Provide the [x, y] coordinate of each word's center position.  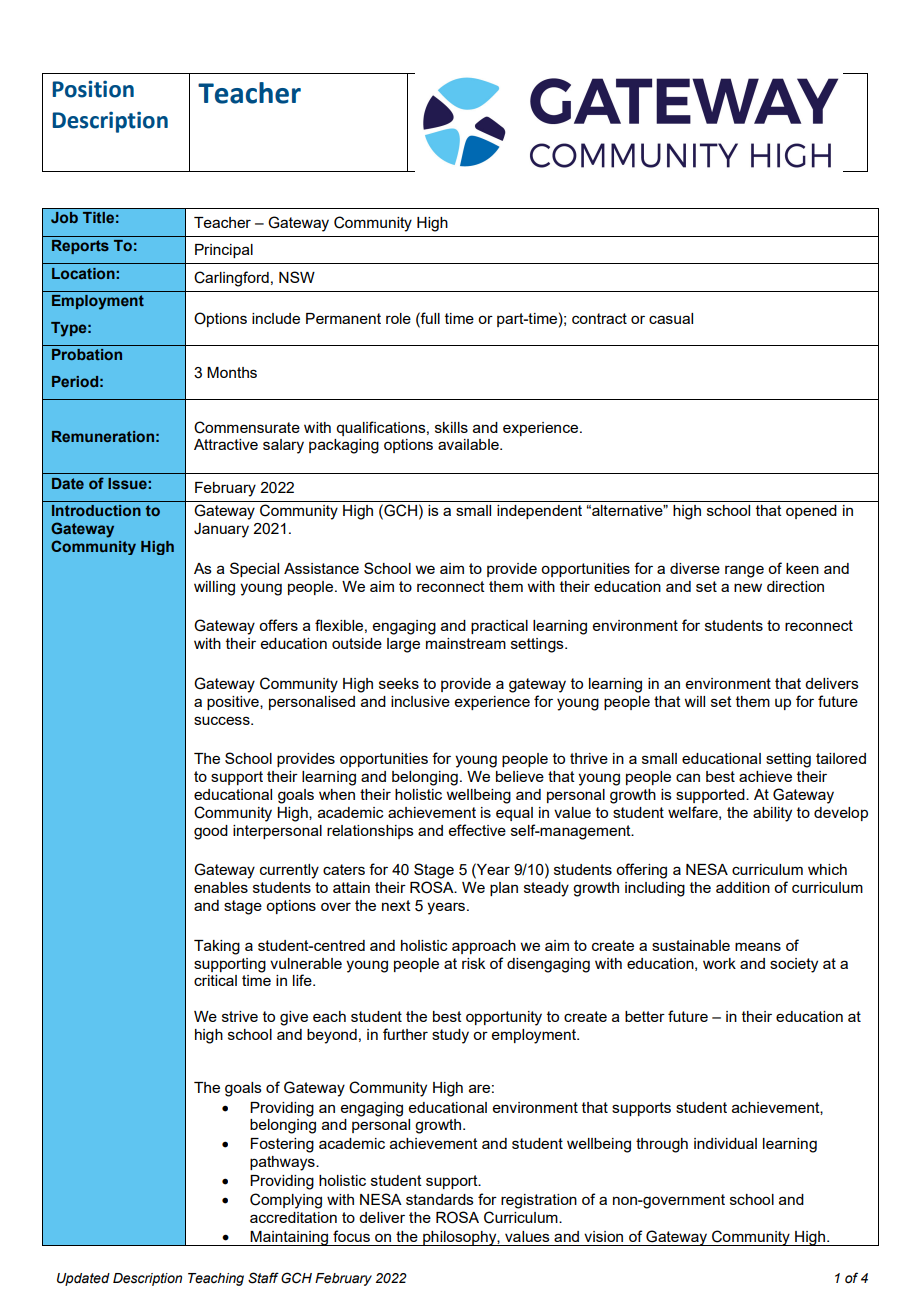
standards [440, 1199]
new [748, 587]
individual [725, 1143]
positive [234, 703]
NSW [297, 277]
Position [93, 89]
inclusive [420, 701]
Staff [263, 1278]
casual [671, 318]
